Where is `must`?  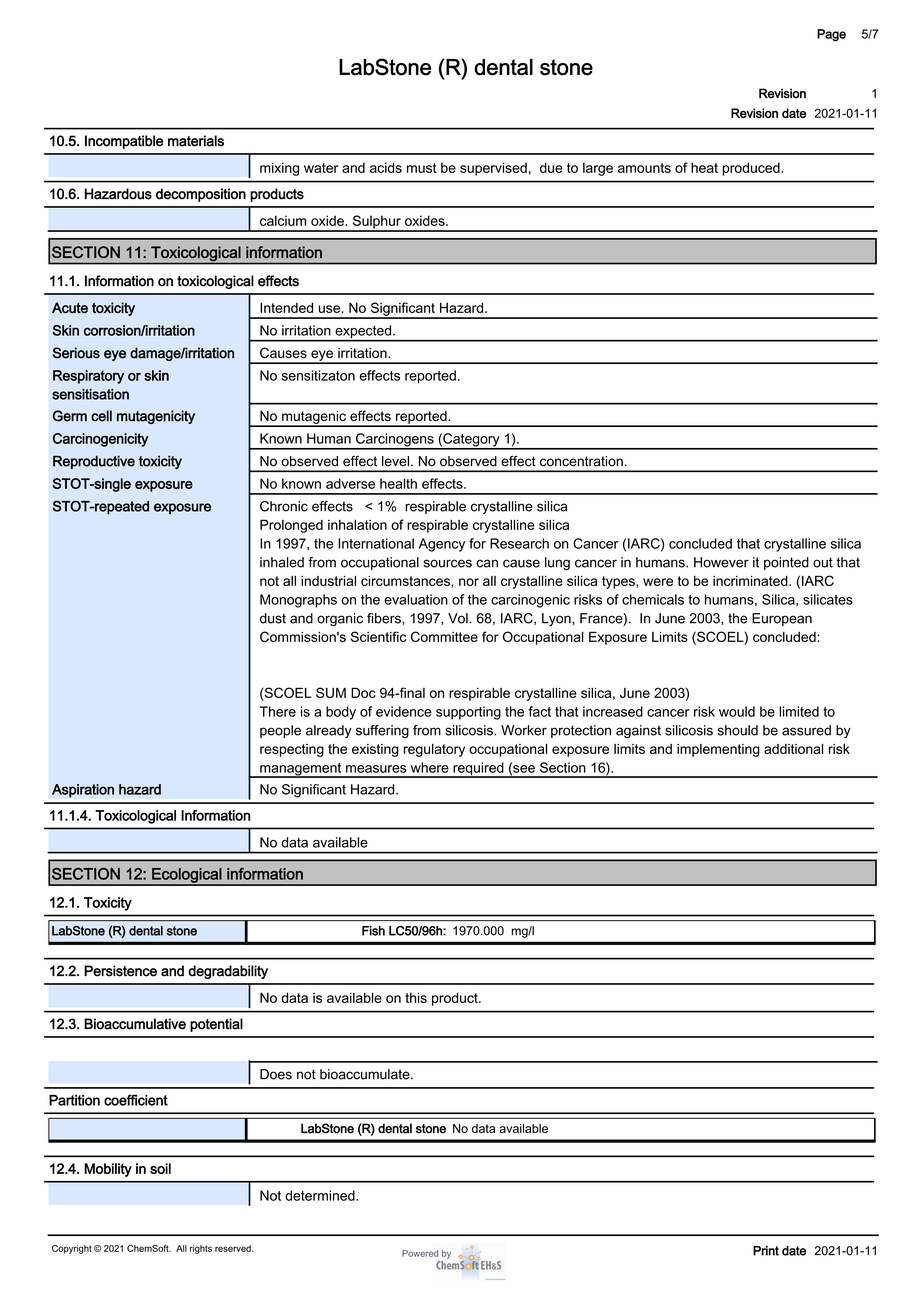
must is located at coordinates (422, 168).
